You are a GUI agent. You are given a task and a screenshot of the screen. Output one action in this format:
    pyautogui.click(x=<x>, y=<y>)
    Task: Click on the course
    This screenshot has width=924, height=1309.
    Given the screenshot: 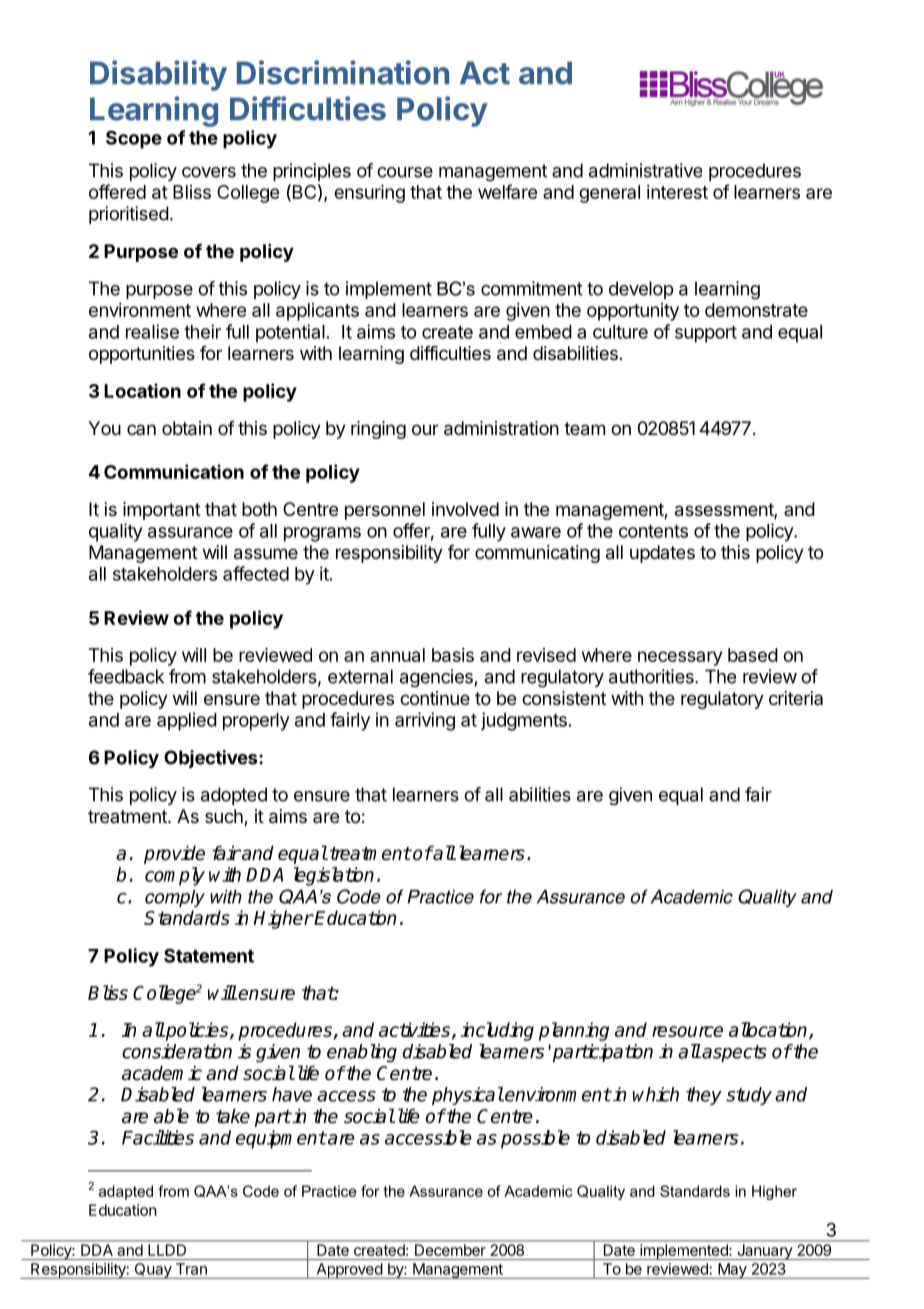 What is the action you would take?
    pyautogui.click(x=405, y=172)
